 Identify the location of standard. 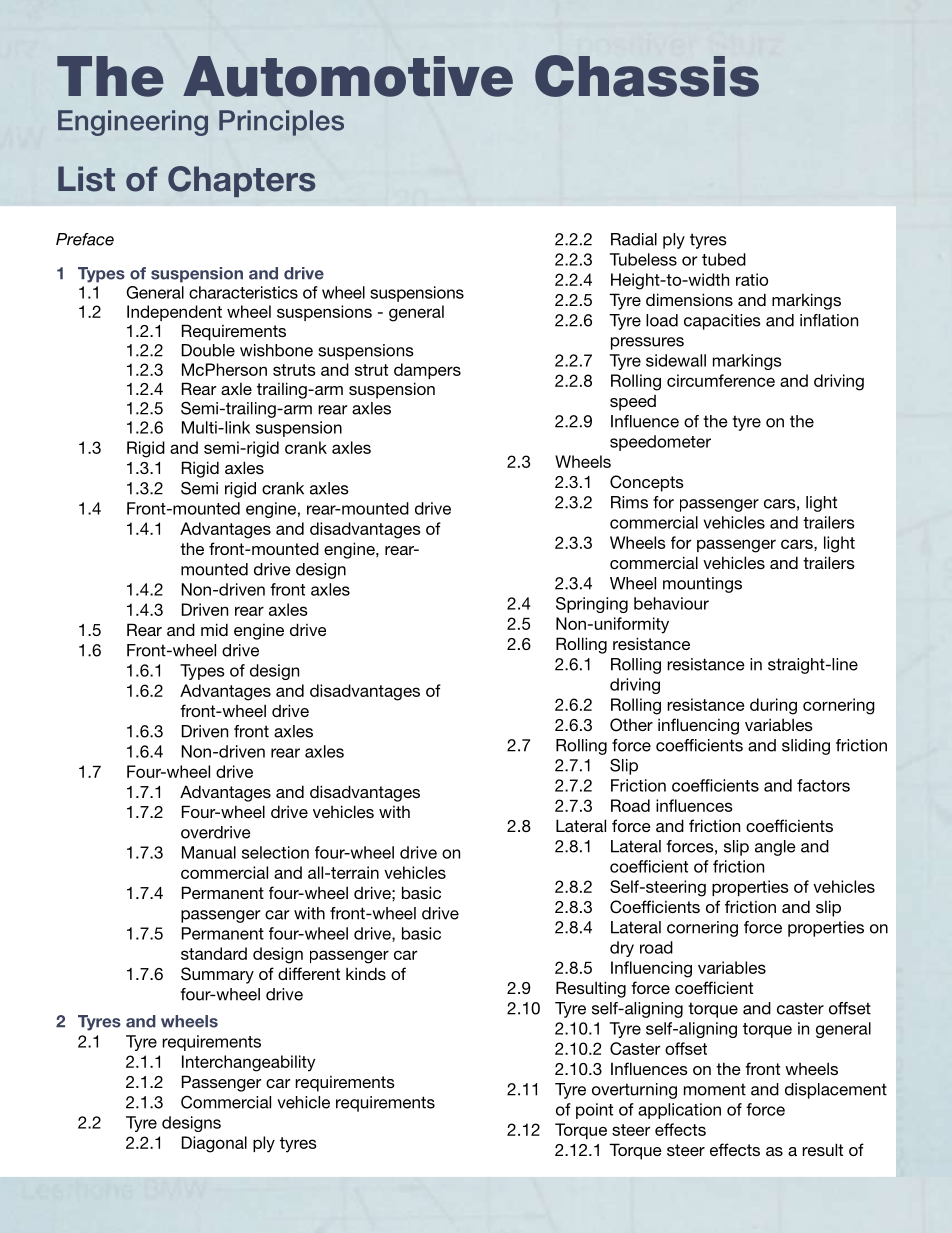
(214, 953).
